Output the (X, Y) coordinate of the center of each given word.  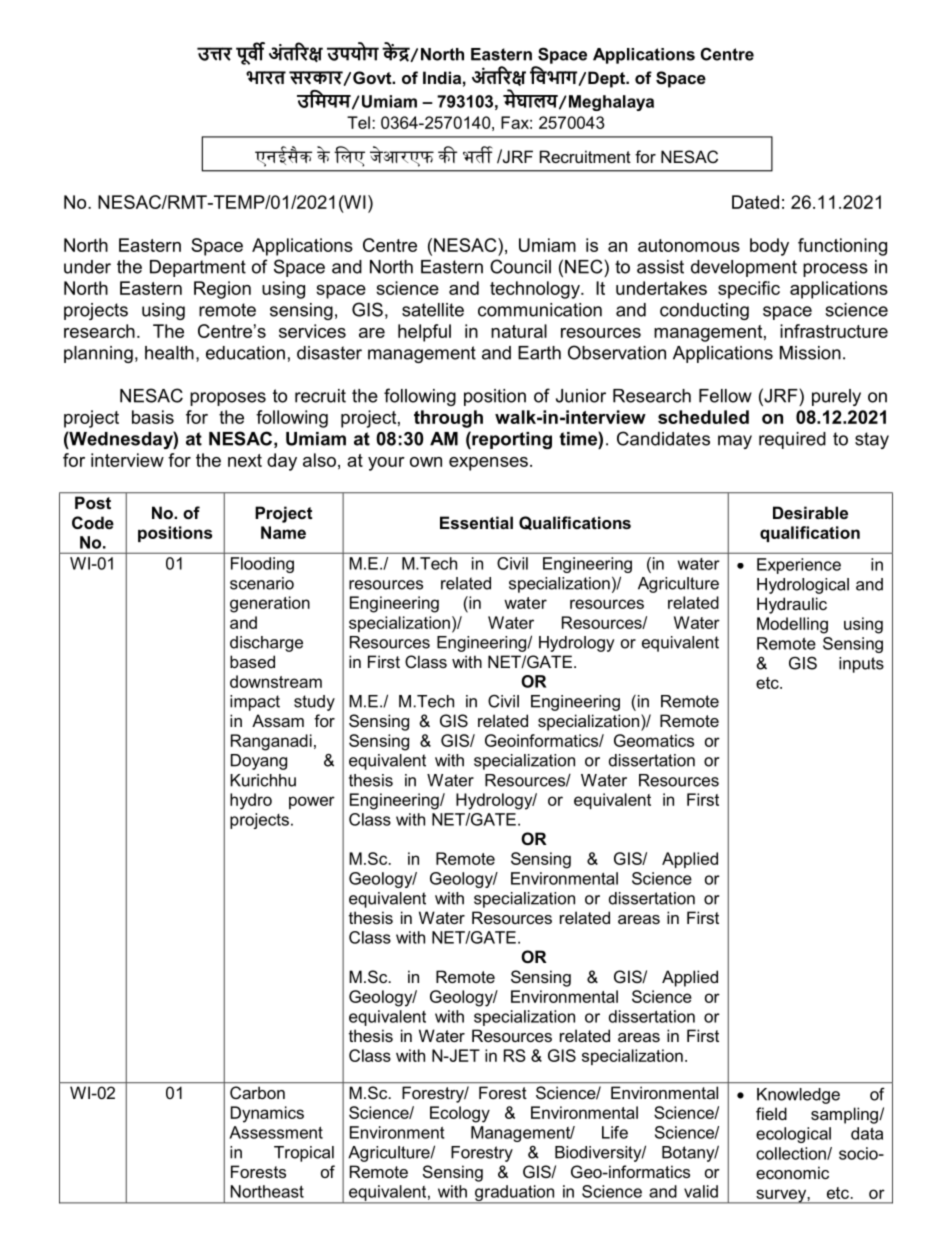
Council (520, 266)
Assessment (276, 1132)
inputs (861, 665)
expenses (488, 464)
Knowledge (798, 1096)
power (312, 802)
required (792, 440)
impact (255, 703)
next (245, 460)
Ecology (460, 1114)
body (769, 247)
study (314, 703)
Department (198, 268)
